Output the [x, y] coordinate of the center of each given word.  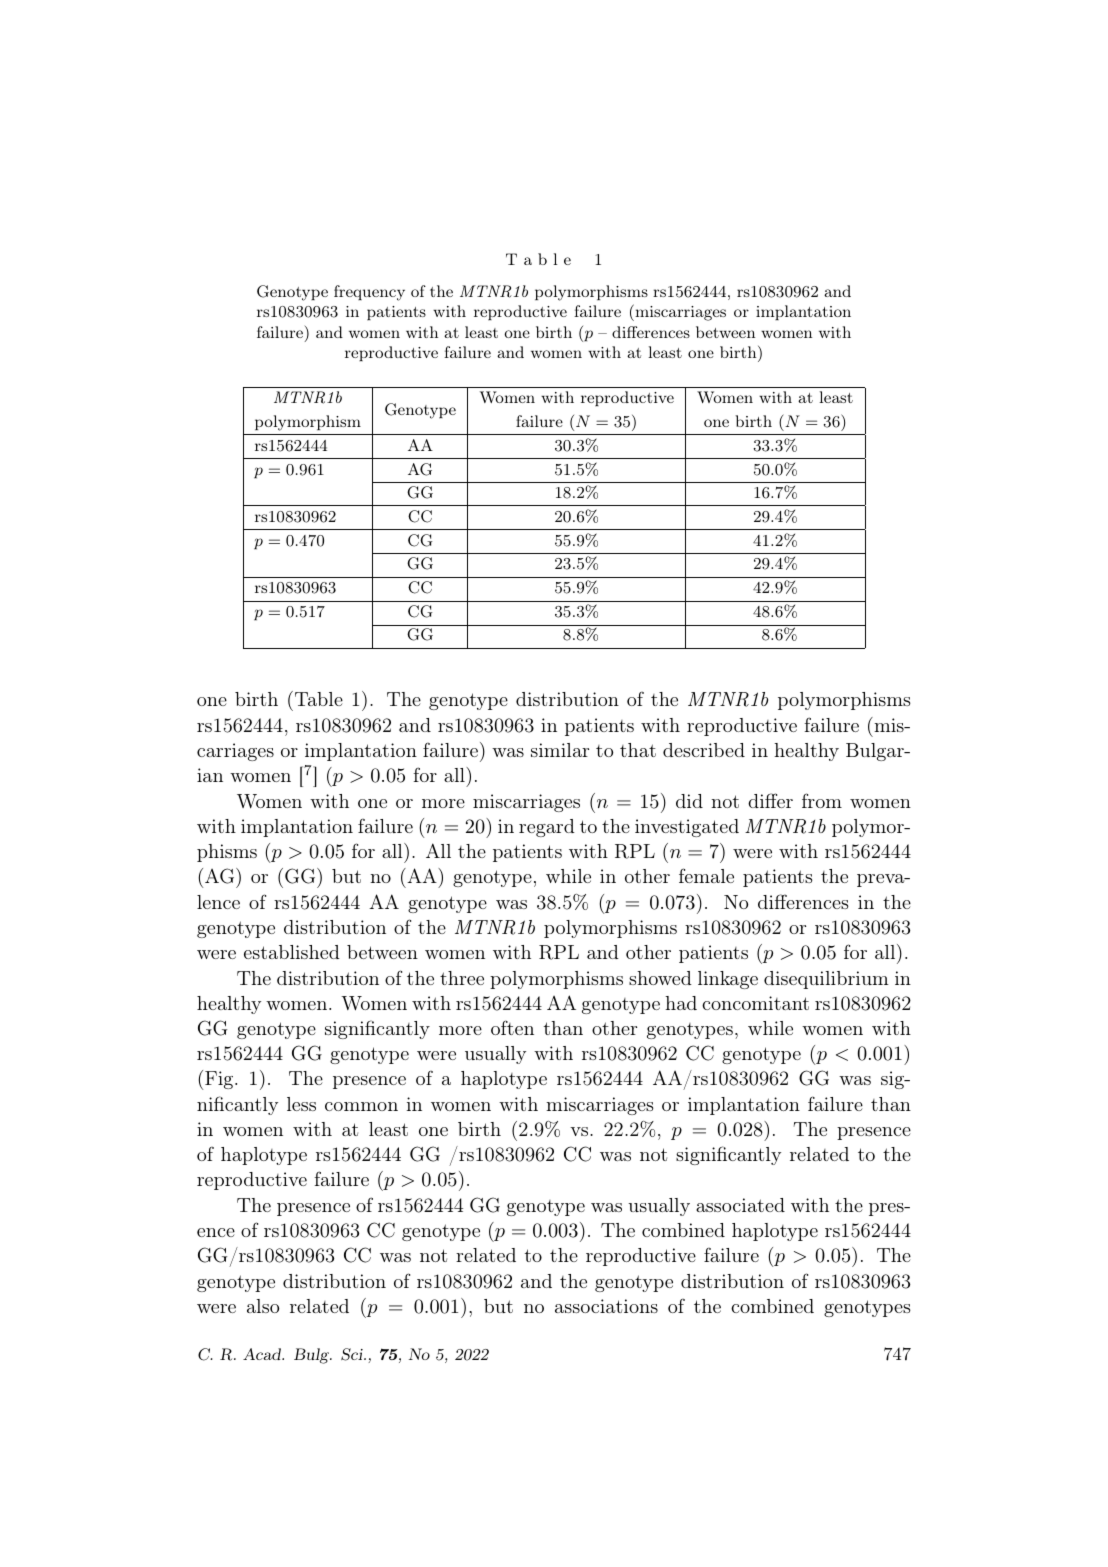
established [292, 952]
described [704, 750]
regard [547, 828]
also [263, 1306]
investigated [687, 828]
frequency [369, 293]
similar [560, 750]
